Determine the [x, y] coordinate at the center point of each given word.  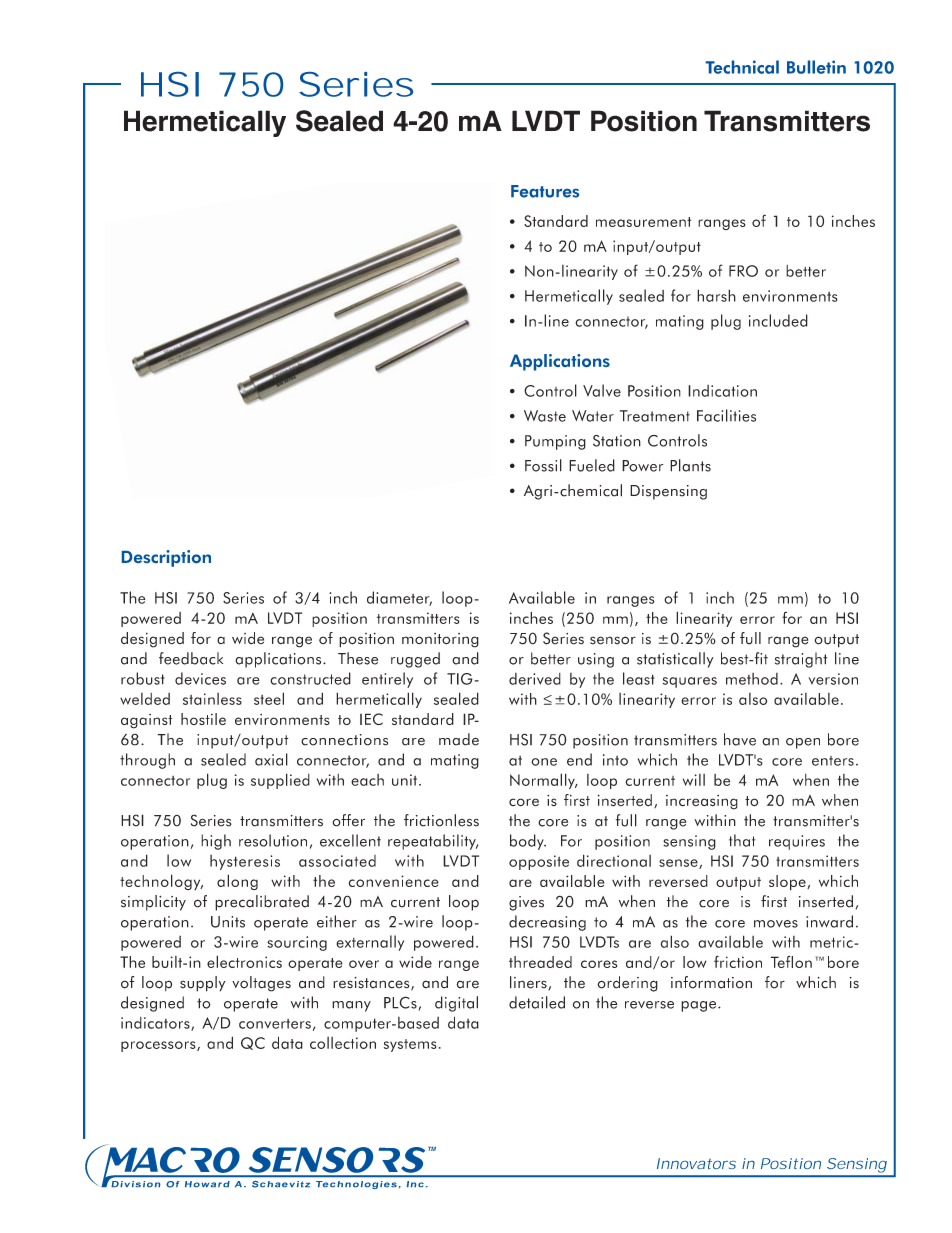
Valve [602, 390]
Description [166, 558]
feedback [191, 658]
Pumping [555, 442]
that [742, 840]
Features [545, 191]
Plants [690, 465]
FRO [743, 271]
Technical [742, 67]
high [216, 842]
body [528, 842]
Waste [545, 416]
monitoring [440, 640]
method [752, 679]
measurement [643, 222]
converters [275, 1024]
